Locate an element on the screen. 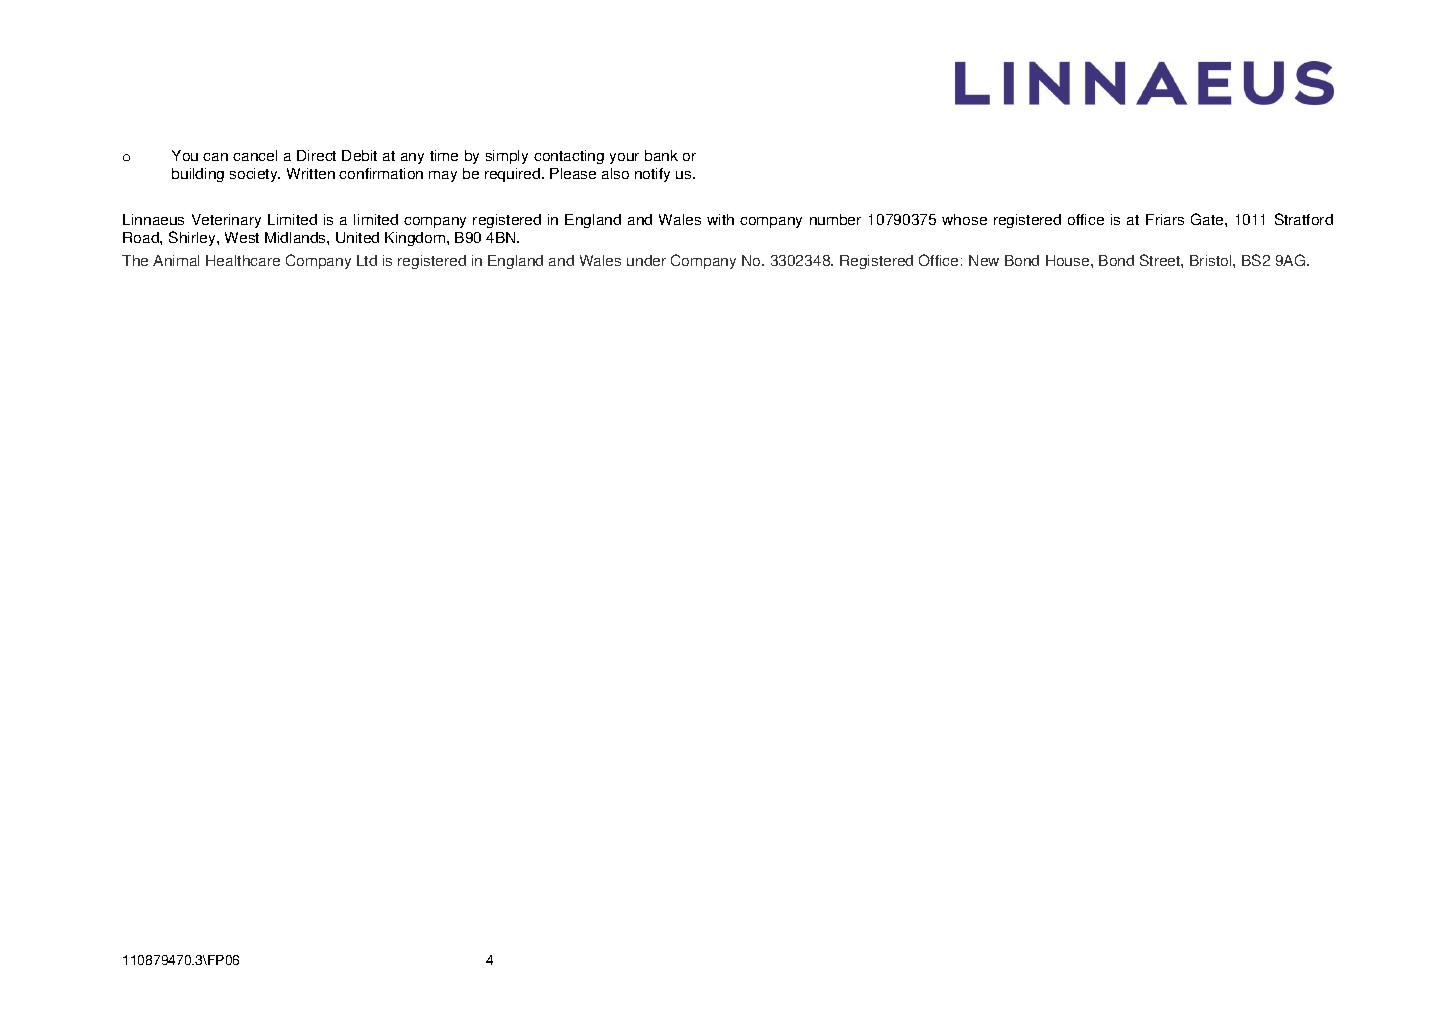  notify is located at coordinates (652, 175).
